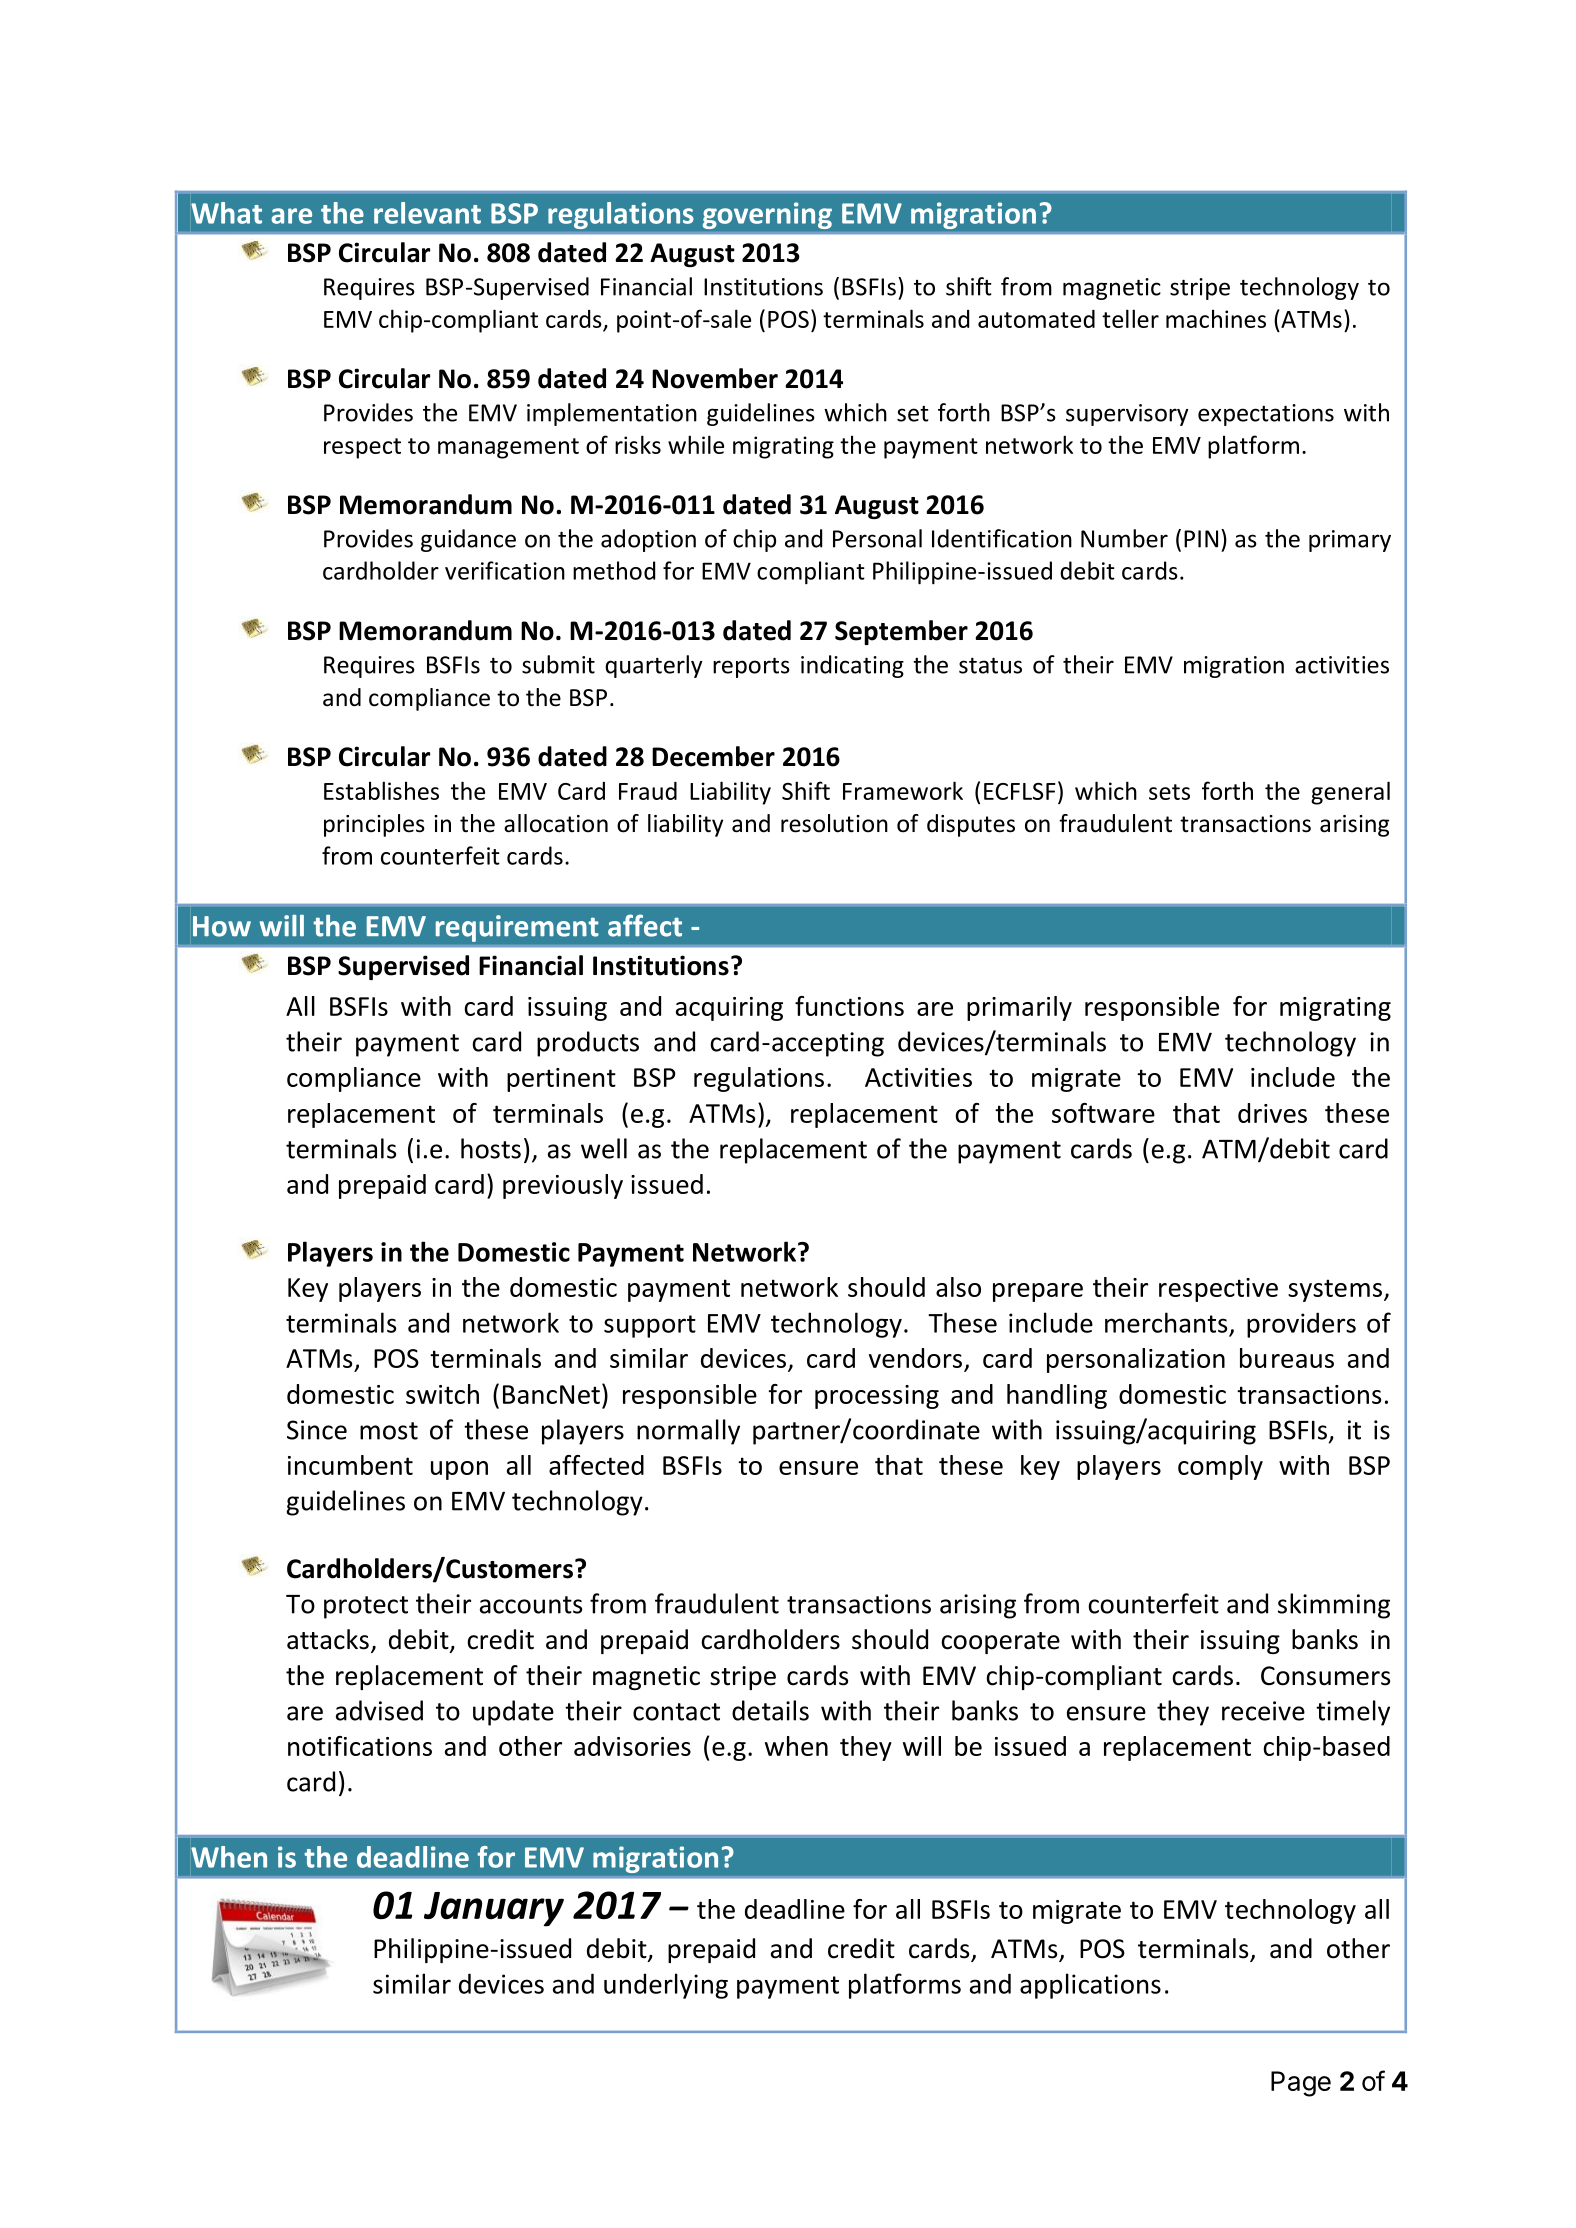  Describe the element at coordinates (494, 1909) in the document. I see `January` at that location.
